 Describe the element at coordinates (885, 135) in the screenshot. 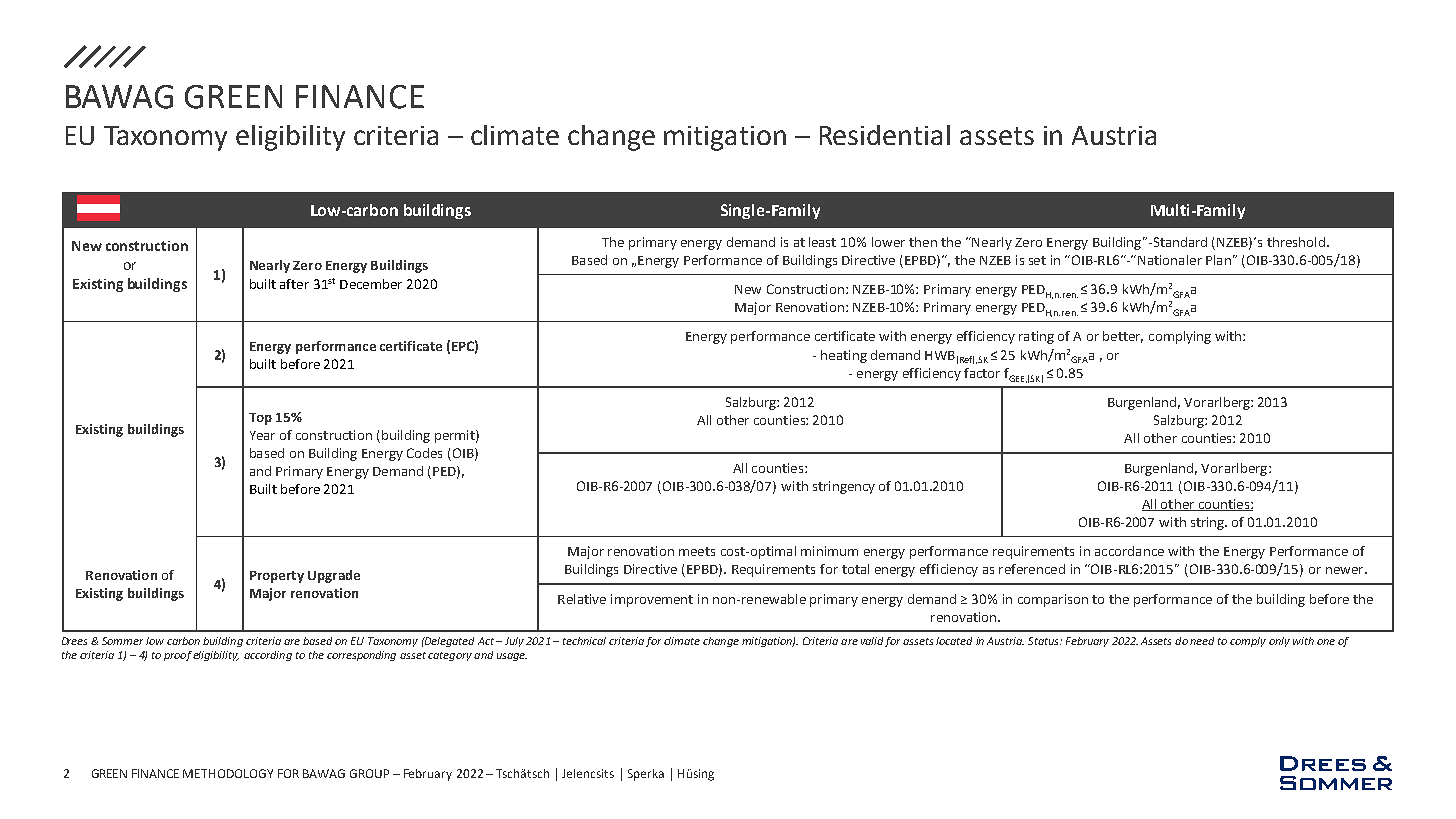

I see `Residential` at that location.
